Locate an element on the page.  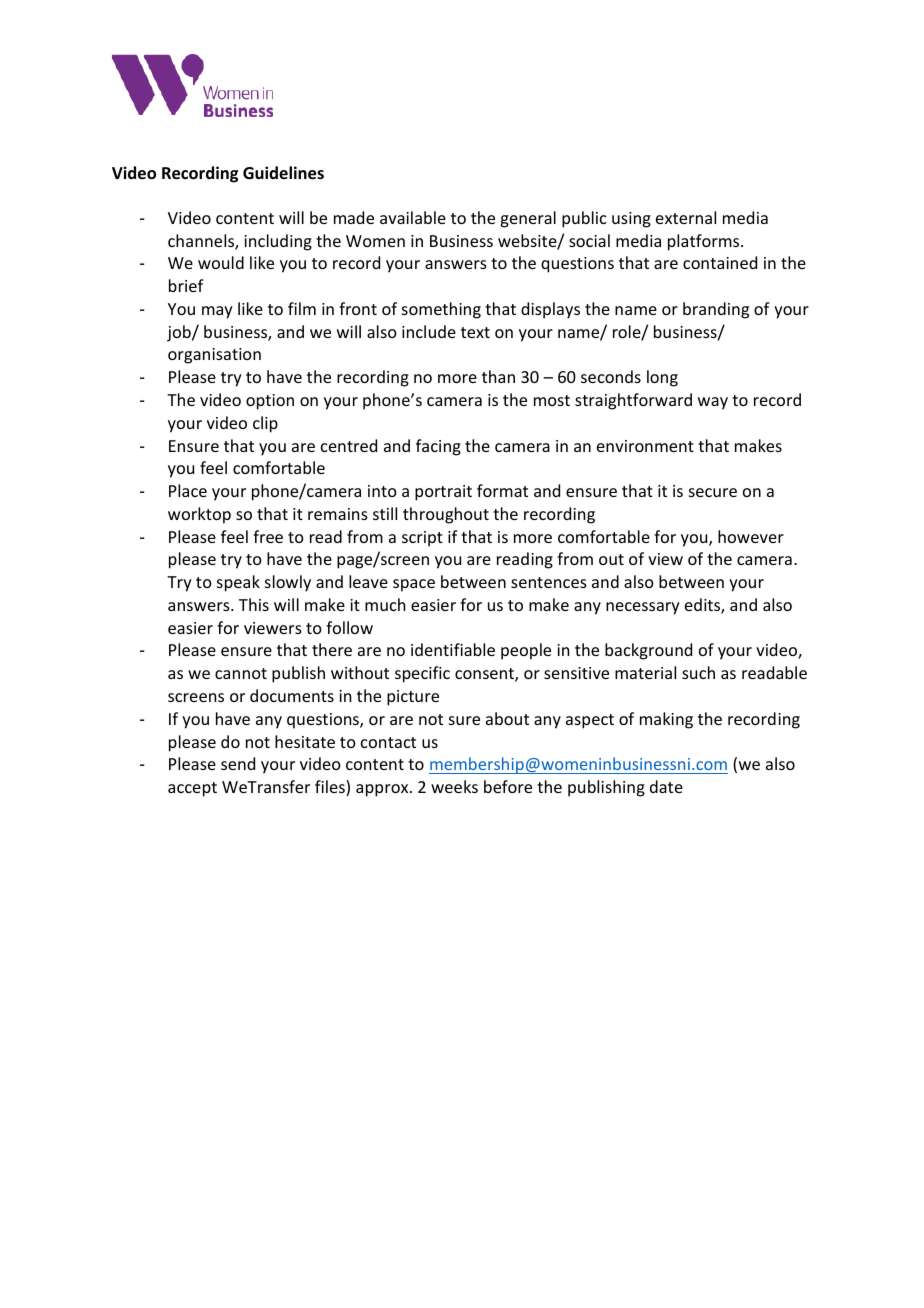
space is located at coordinates (414, 585).
